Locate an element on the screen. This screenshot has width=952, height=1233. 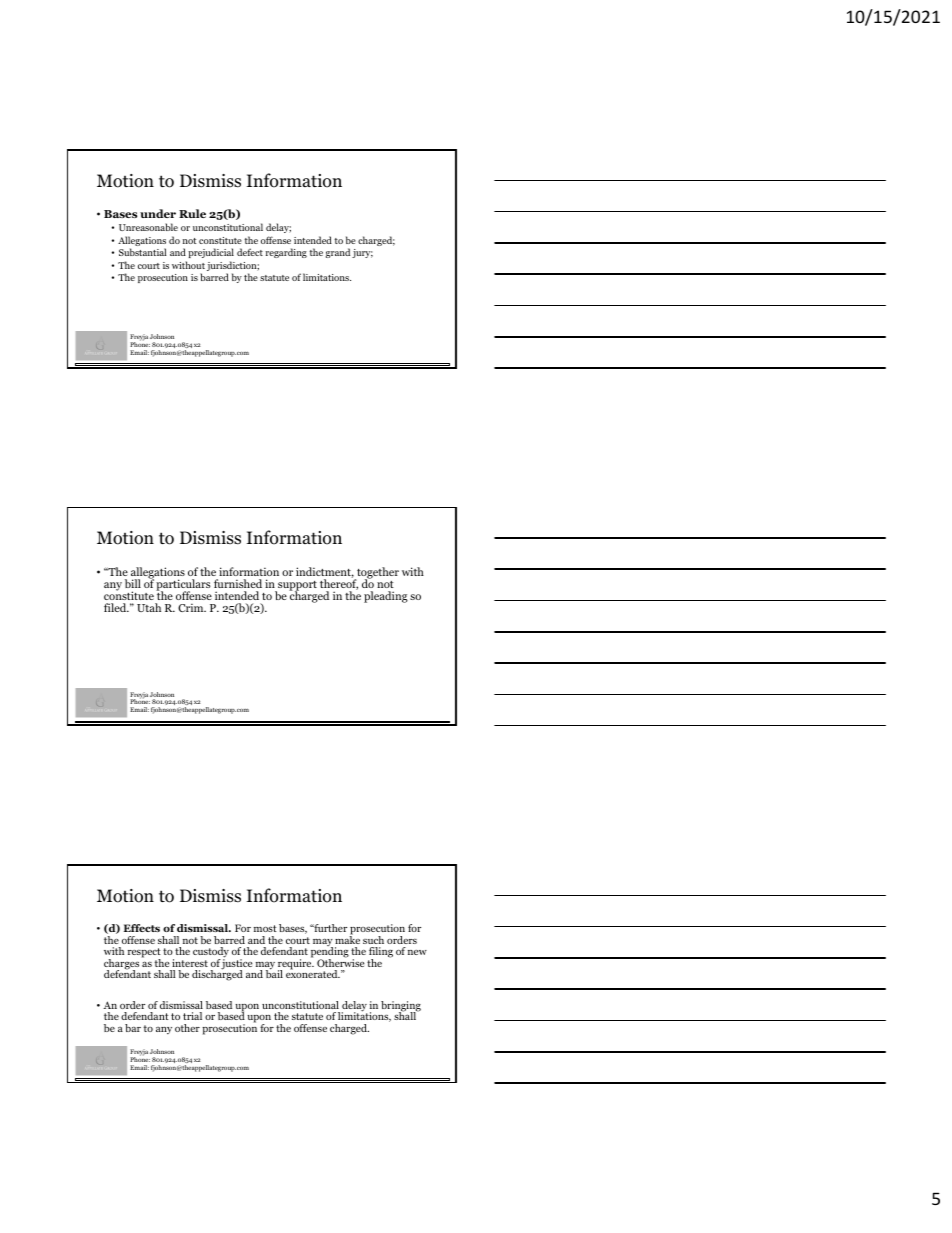
Unreasonable is located at coordinates (148, 227).
